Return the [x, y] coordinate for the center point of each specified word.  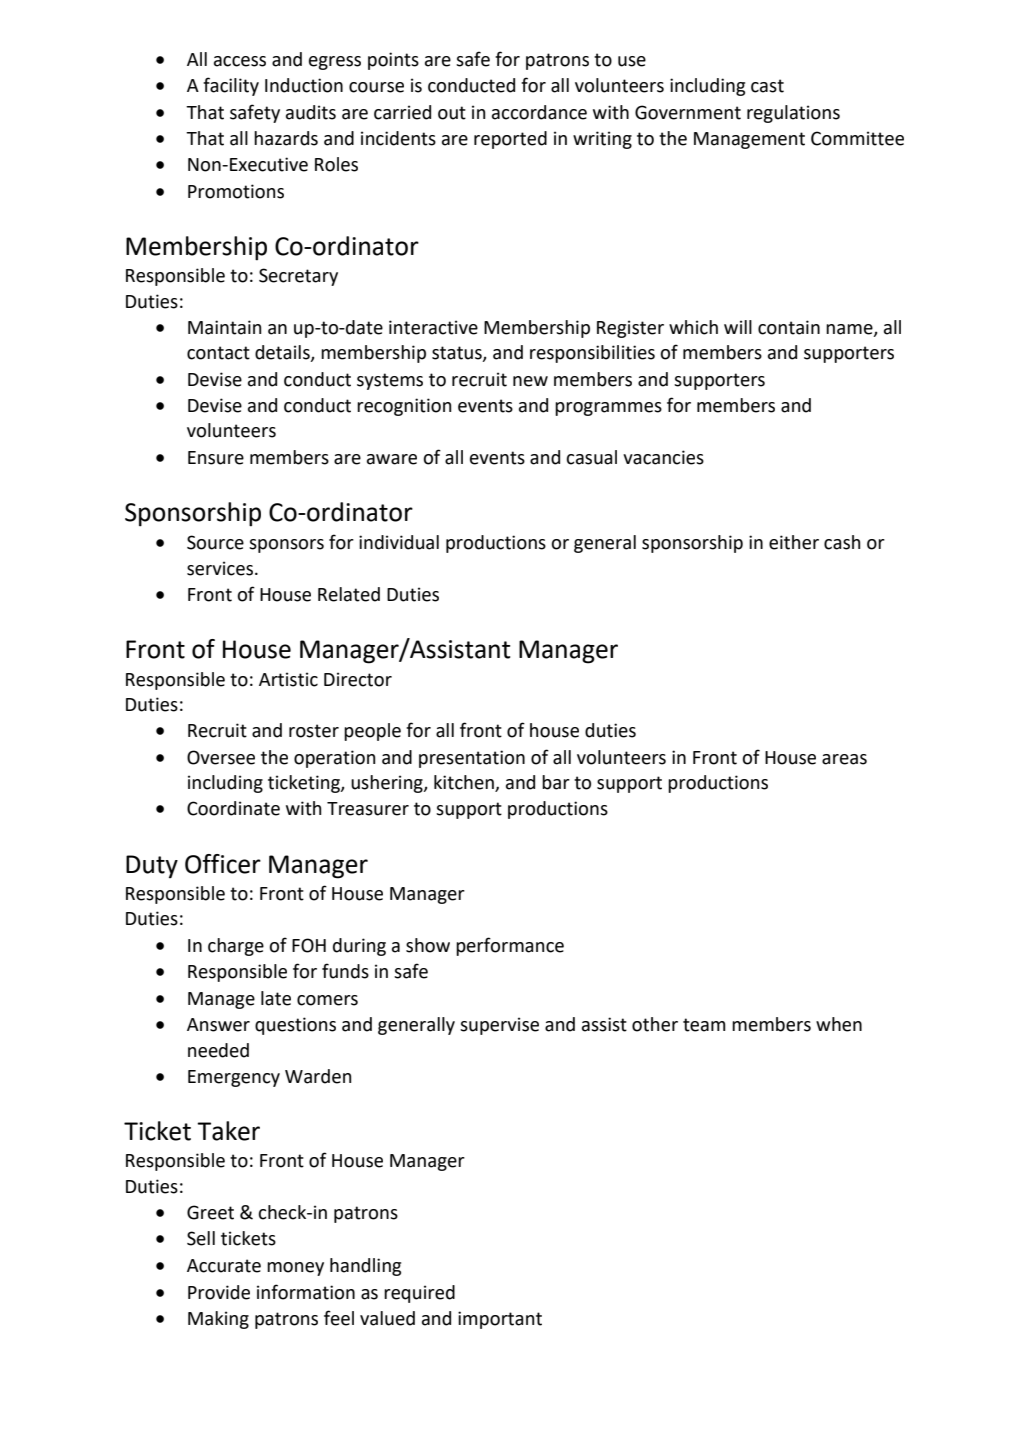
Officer [223, 864]
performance [510, 946]
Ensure [216, 458]
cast [767, 86]
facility [231, 86]
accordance [539, 112]
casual [591, 457]
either [794, 542]
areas [844, 759]
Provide [219, 1292]
